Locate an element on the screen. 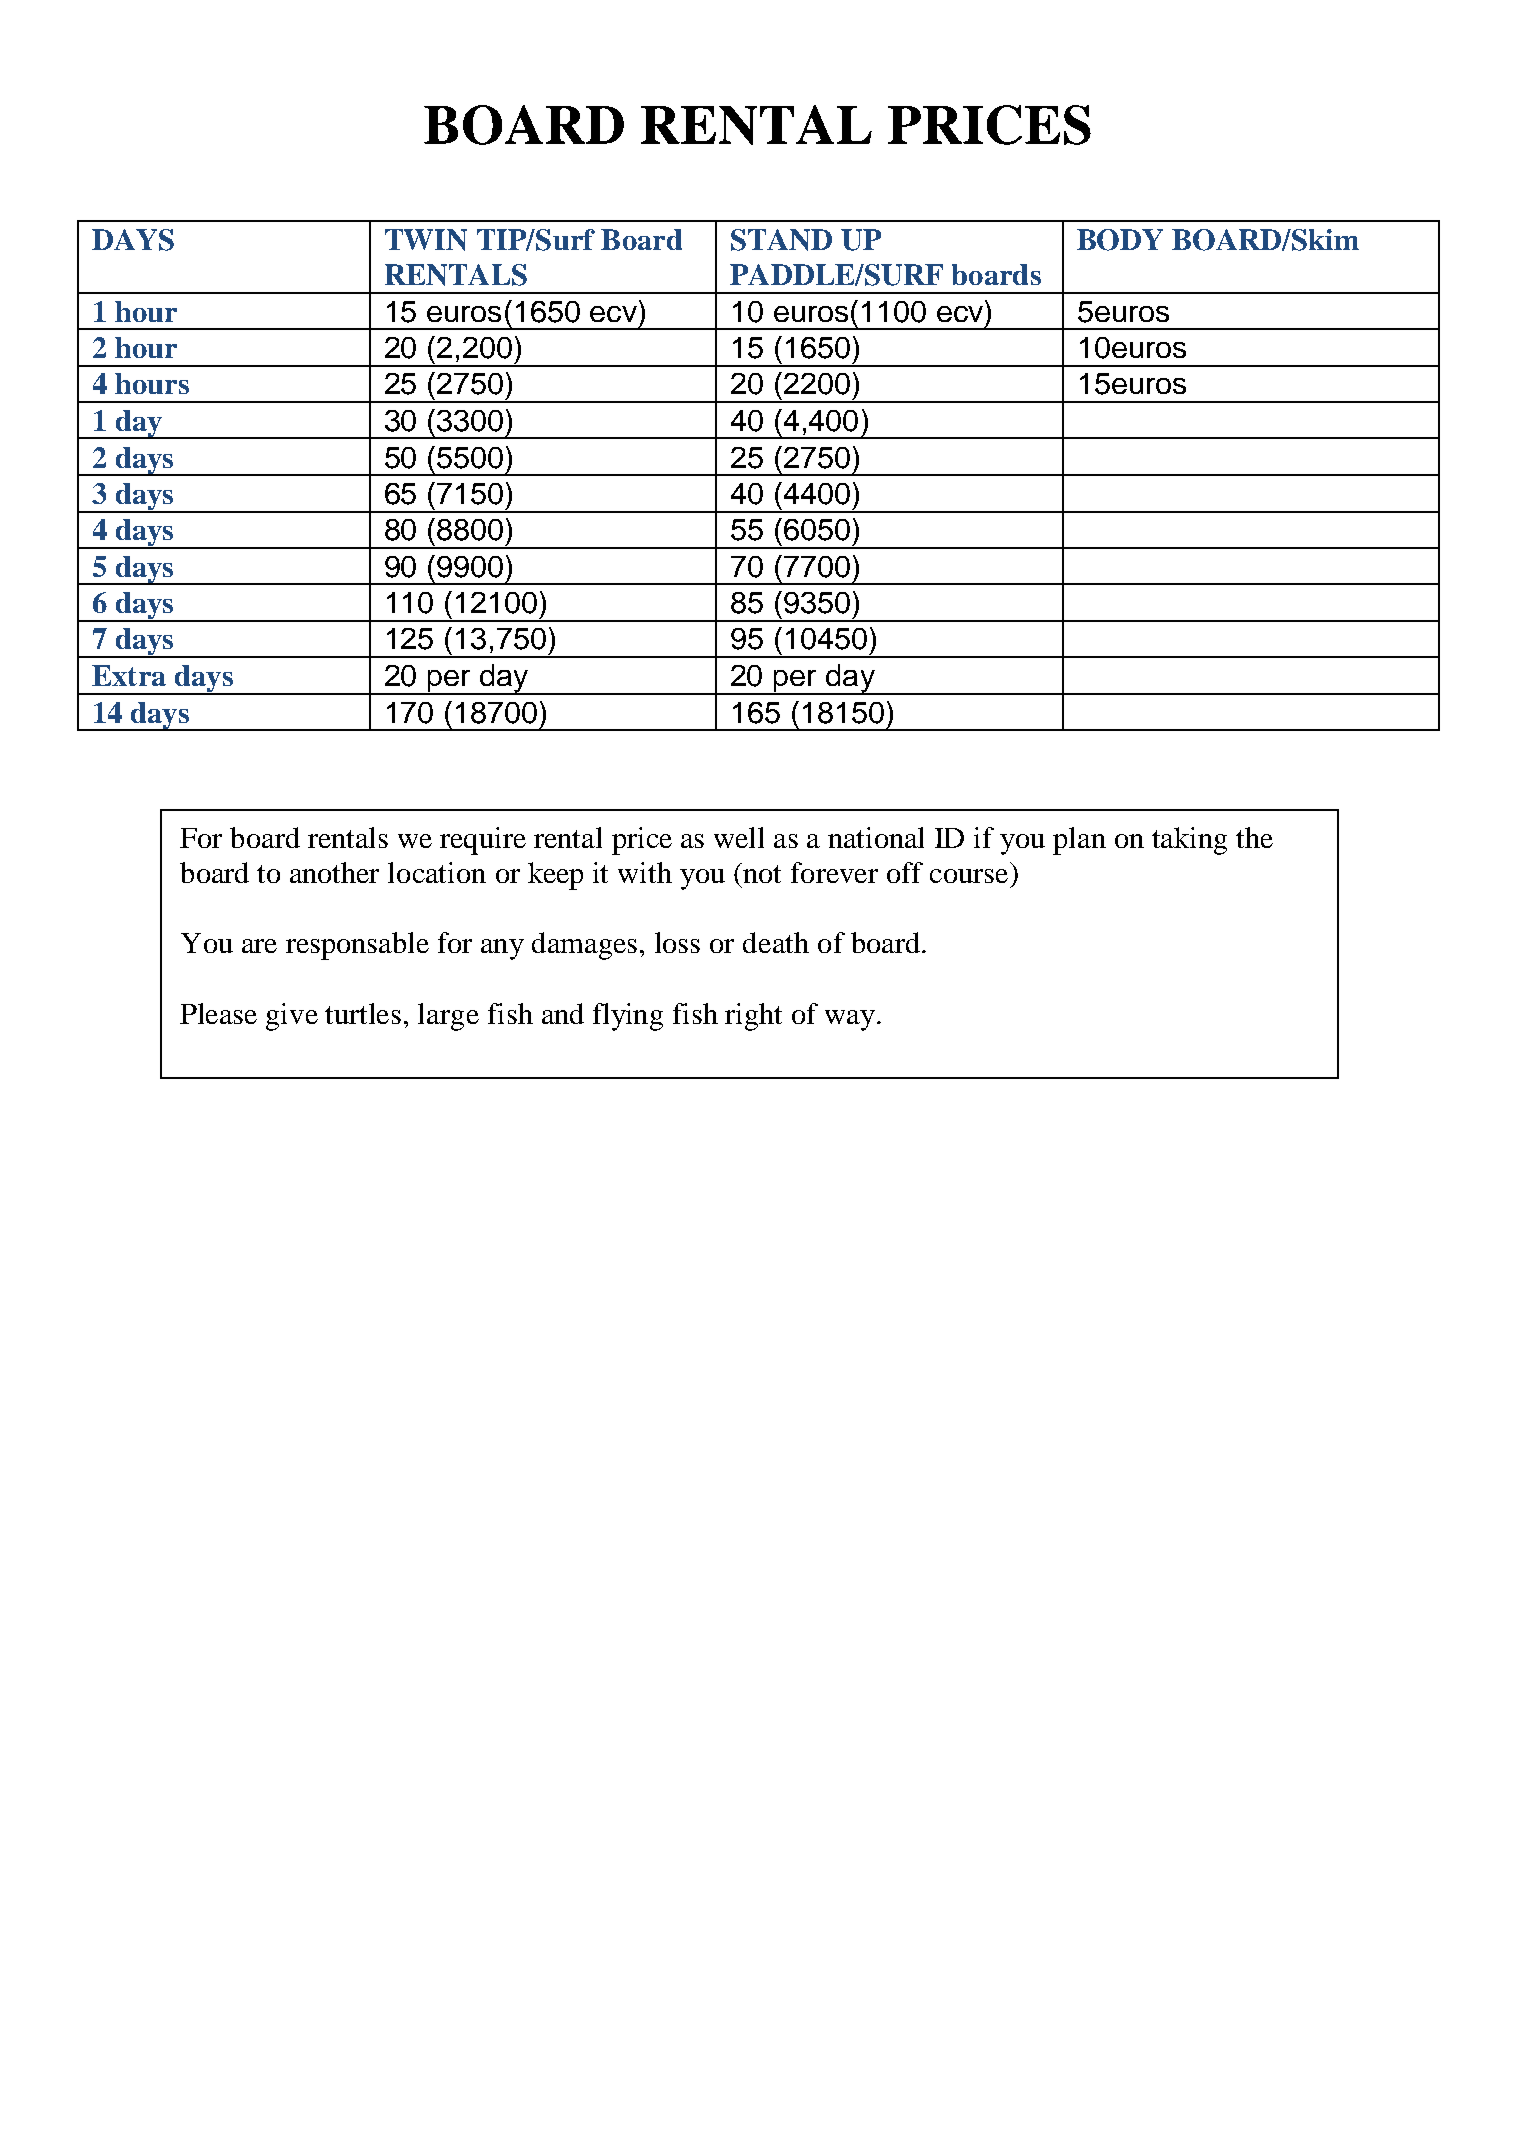 This screenshot has width=1517, height=2145. Please is located at coordinates (218, 1013).
